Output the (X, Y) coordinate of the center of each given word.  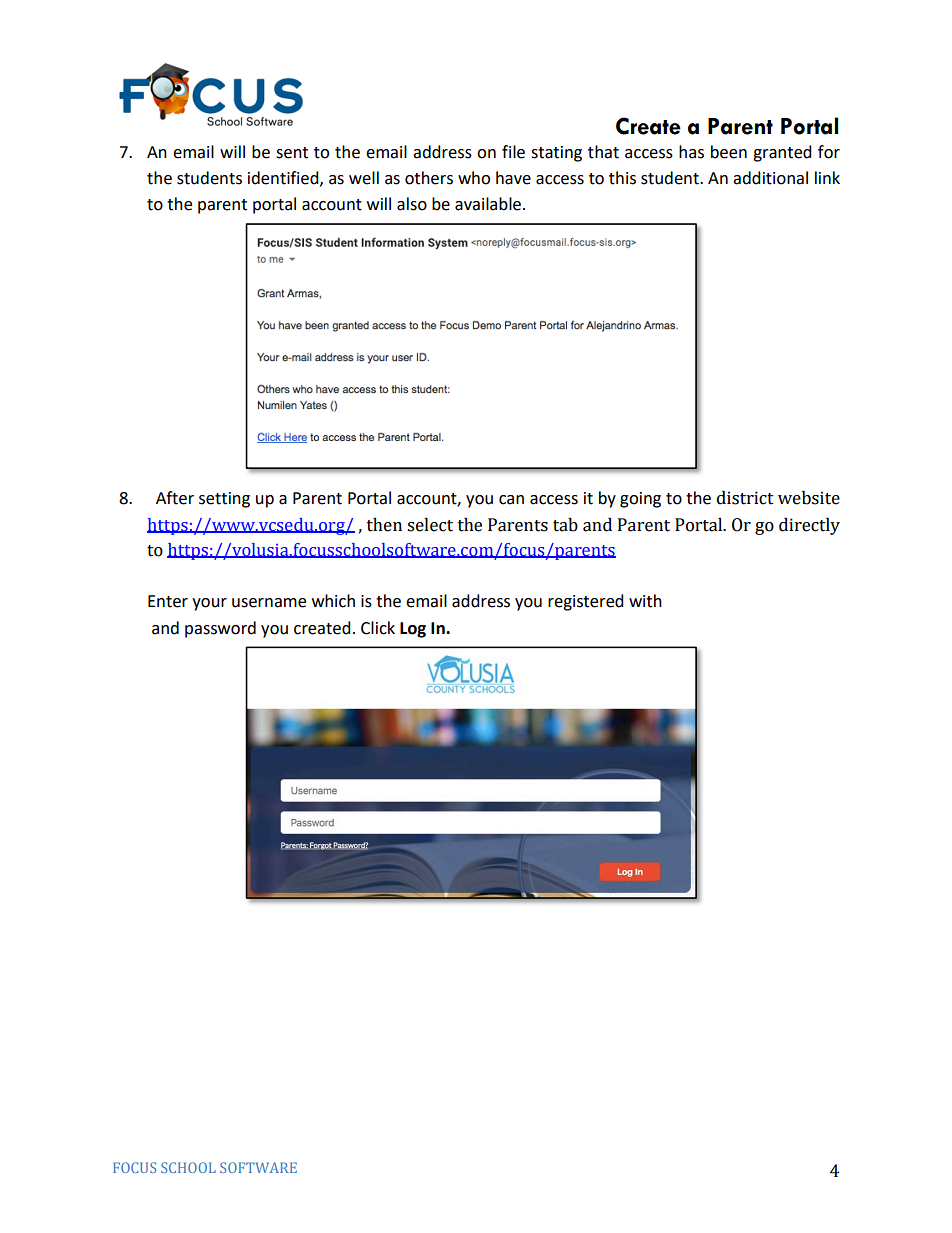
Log (413, 630)
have (513, 178)
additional (770, 178)
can (511, 500)
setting (224, 500)
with (645, 601)
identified (284, 178)
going (640, 500)
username (269, 603)
